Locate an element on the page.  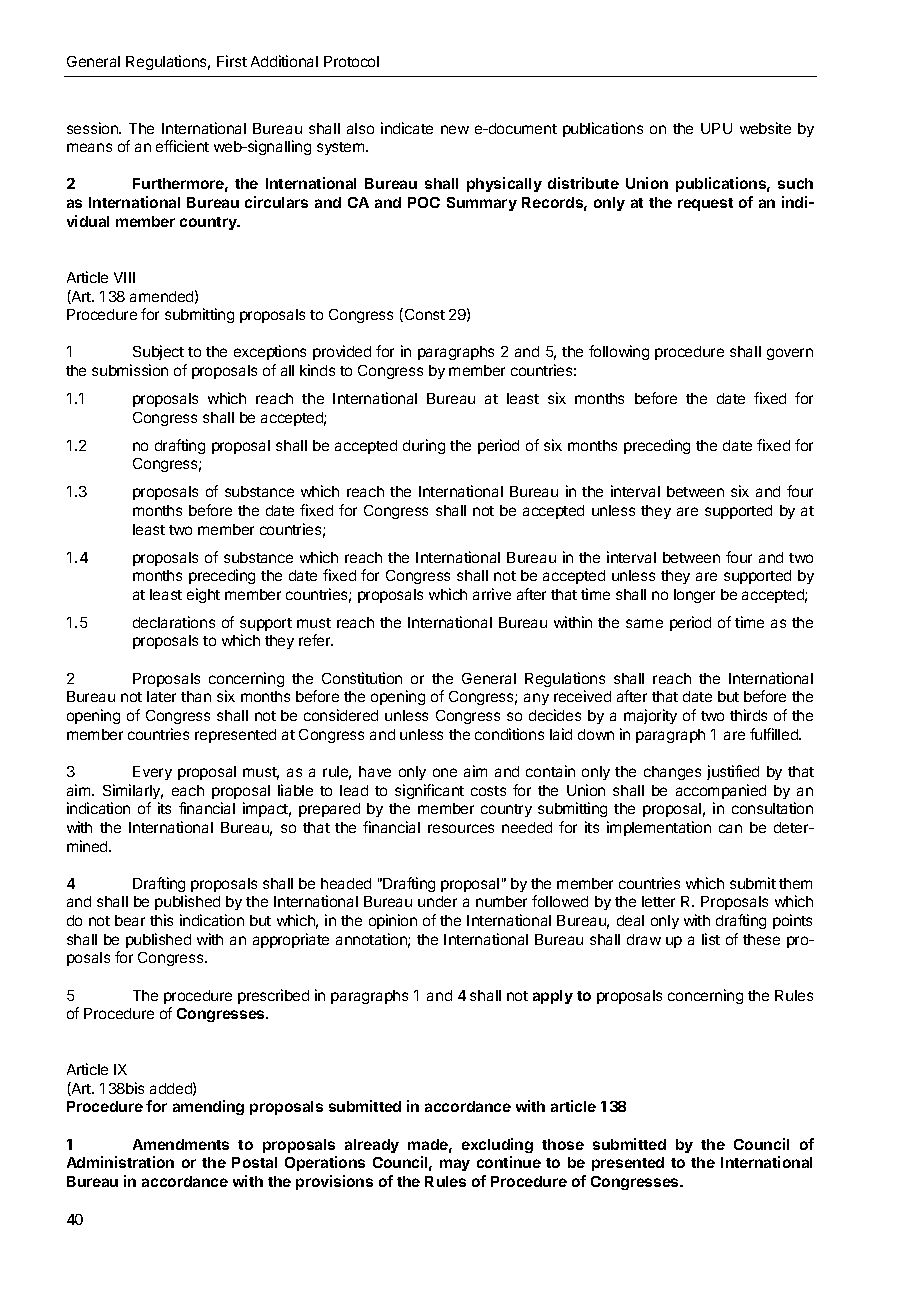
govern is located at coordinates (790, 354).
